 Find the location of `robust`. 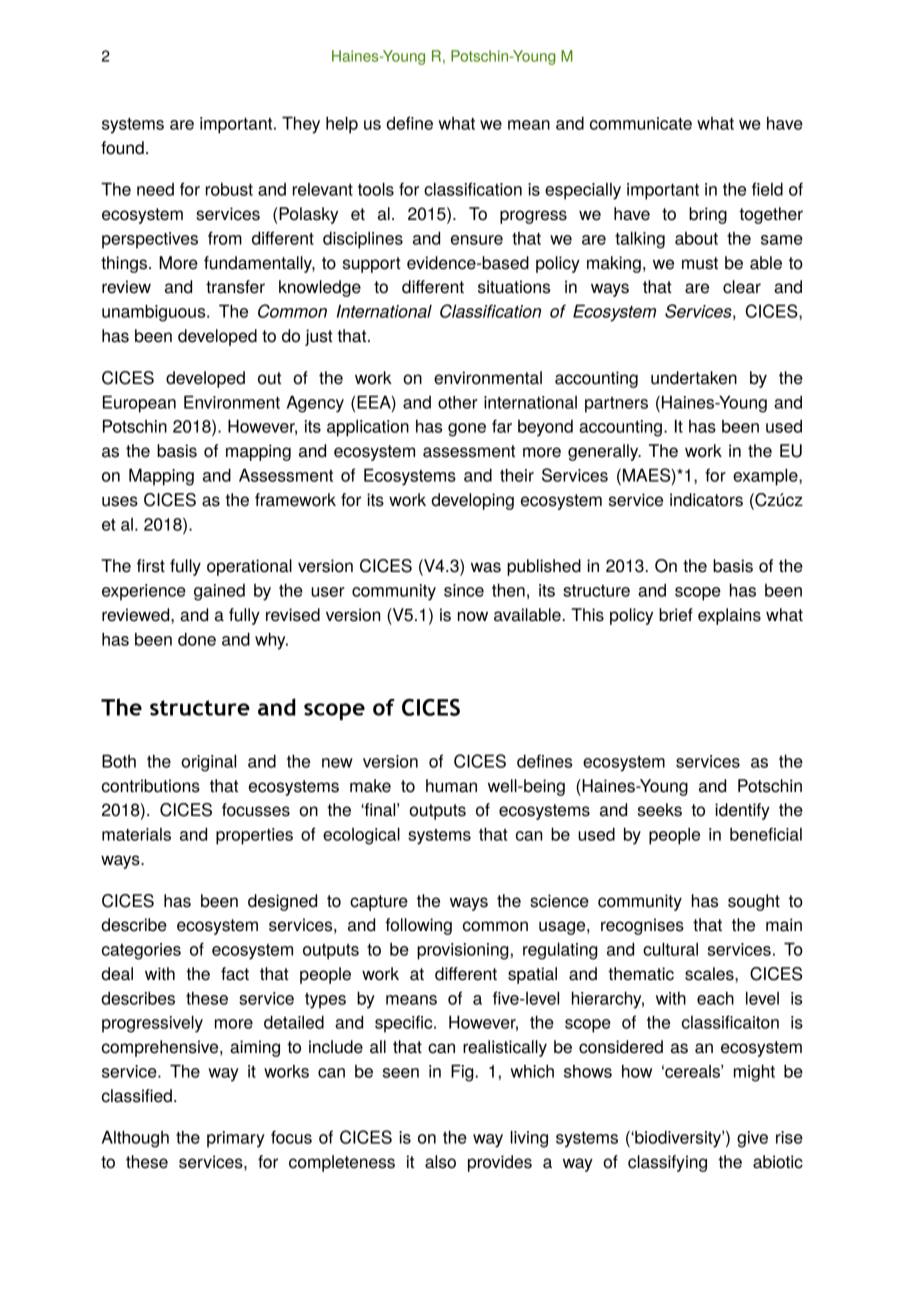

robust is located at coordinates (229, 189).
